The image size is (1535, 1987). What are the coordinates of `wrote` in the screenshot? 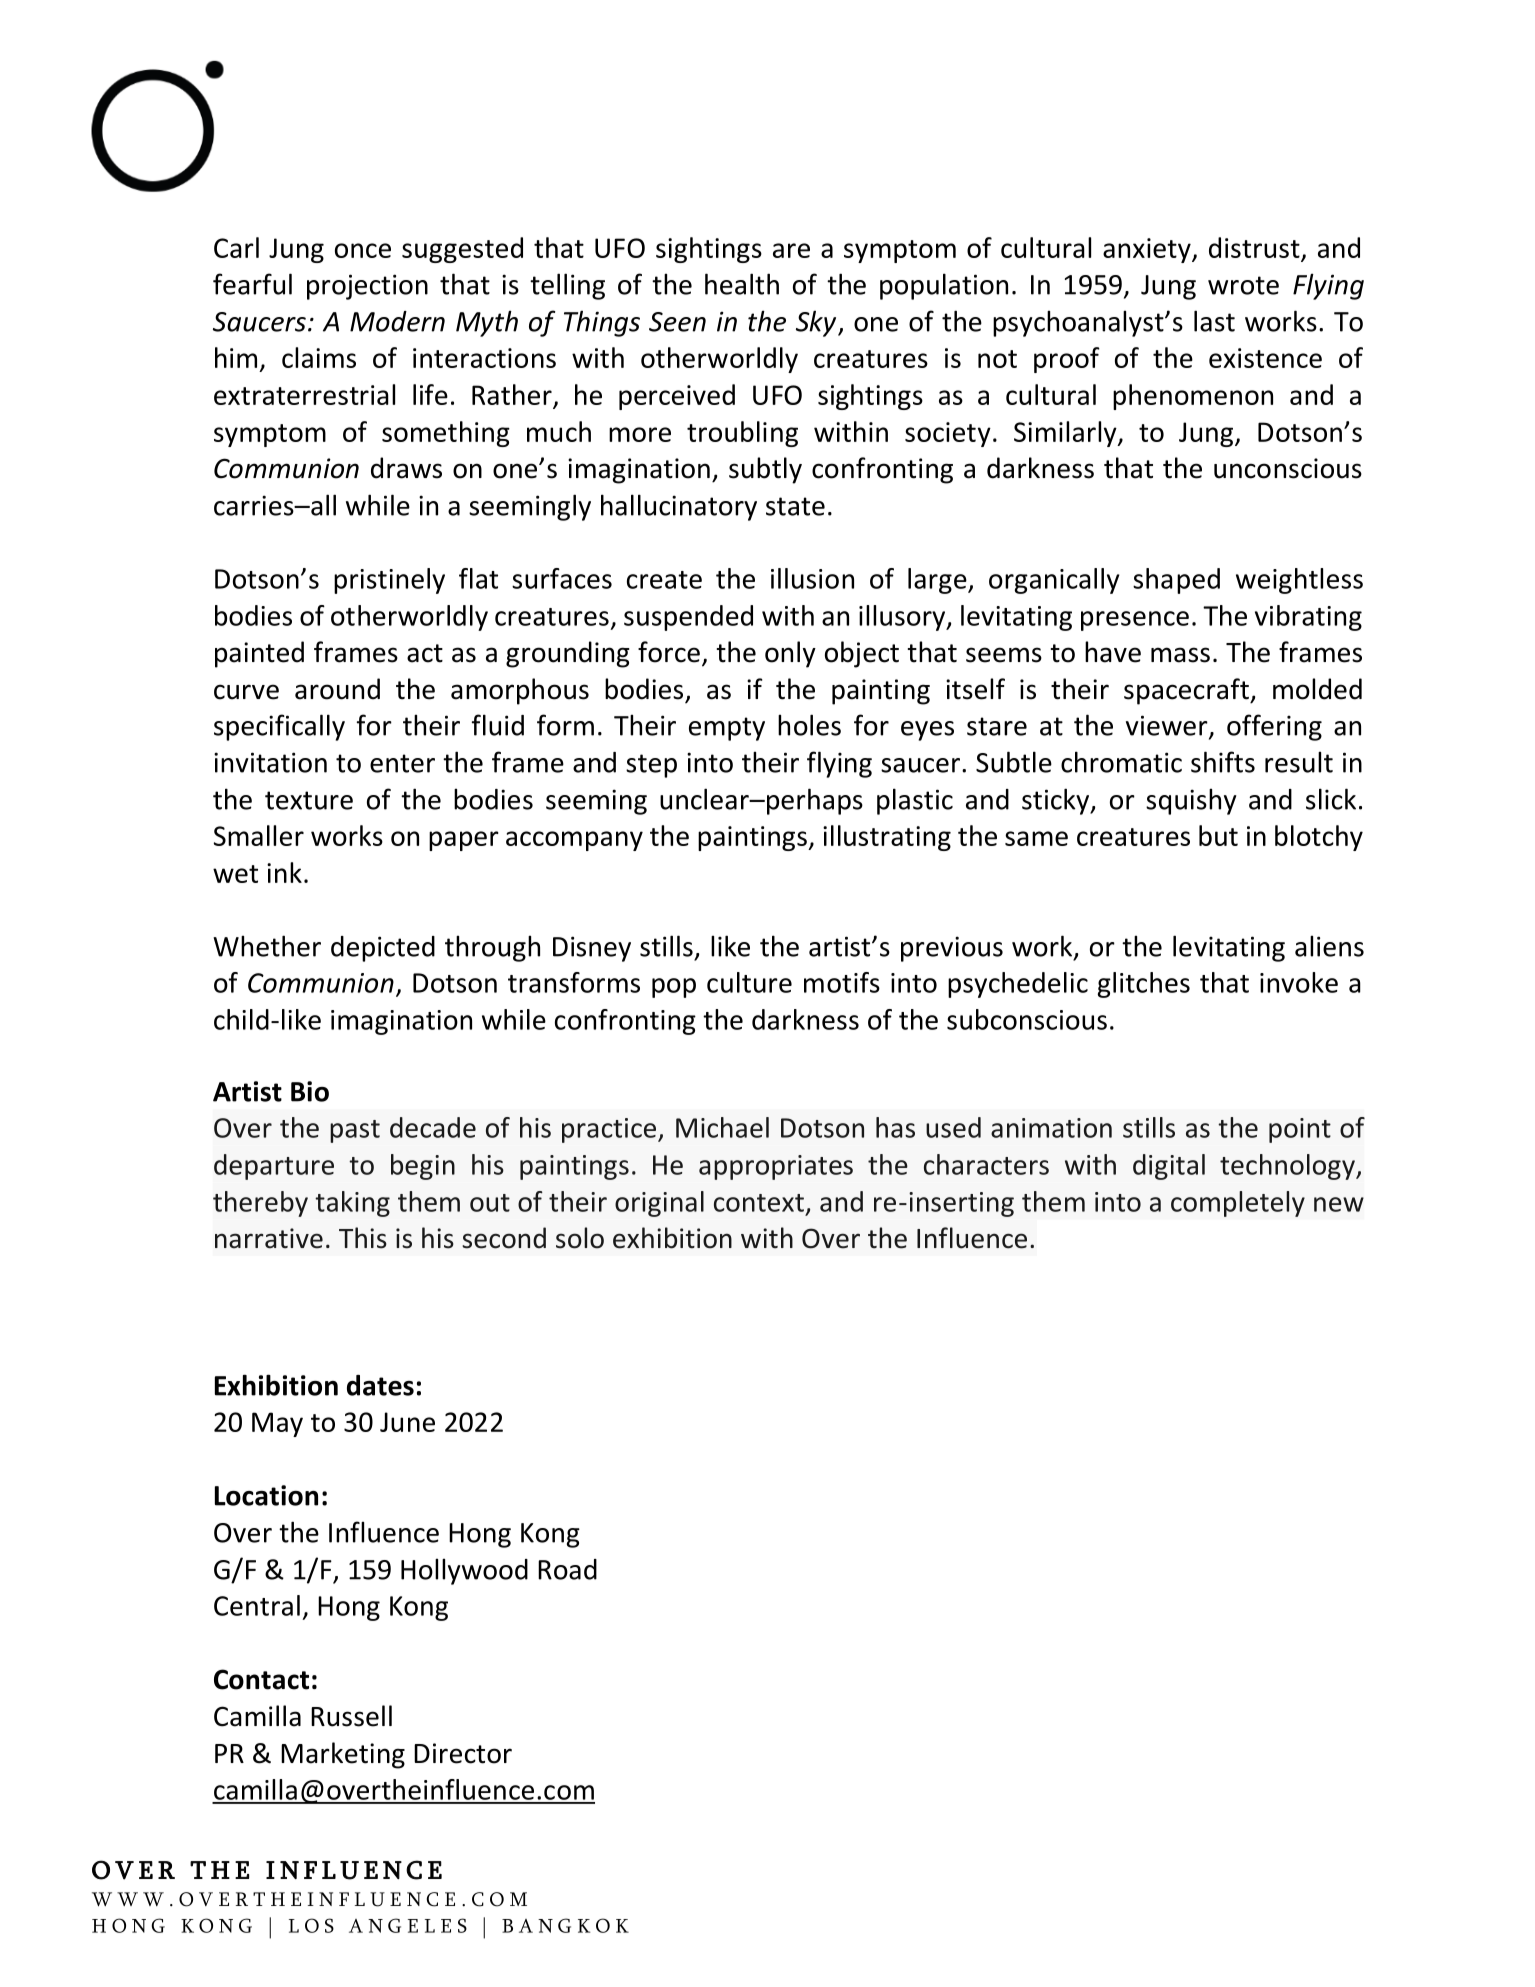 It's located at (1243, 285).
